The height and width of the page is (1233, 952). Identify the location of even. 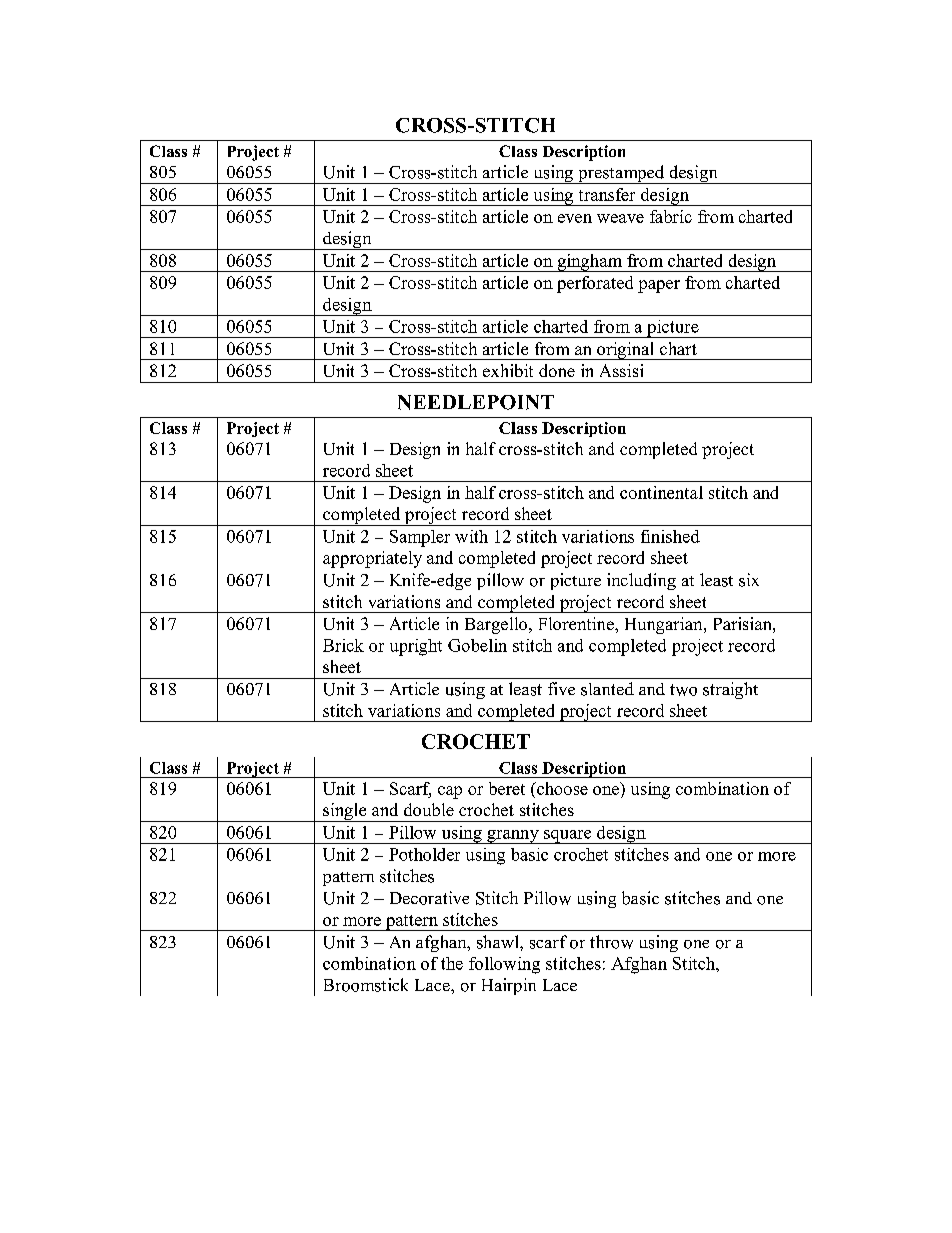
(575, 218).
